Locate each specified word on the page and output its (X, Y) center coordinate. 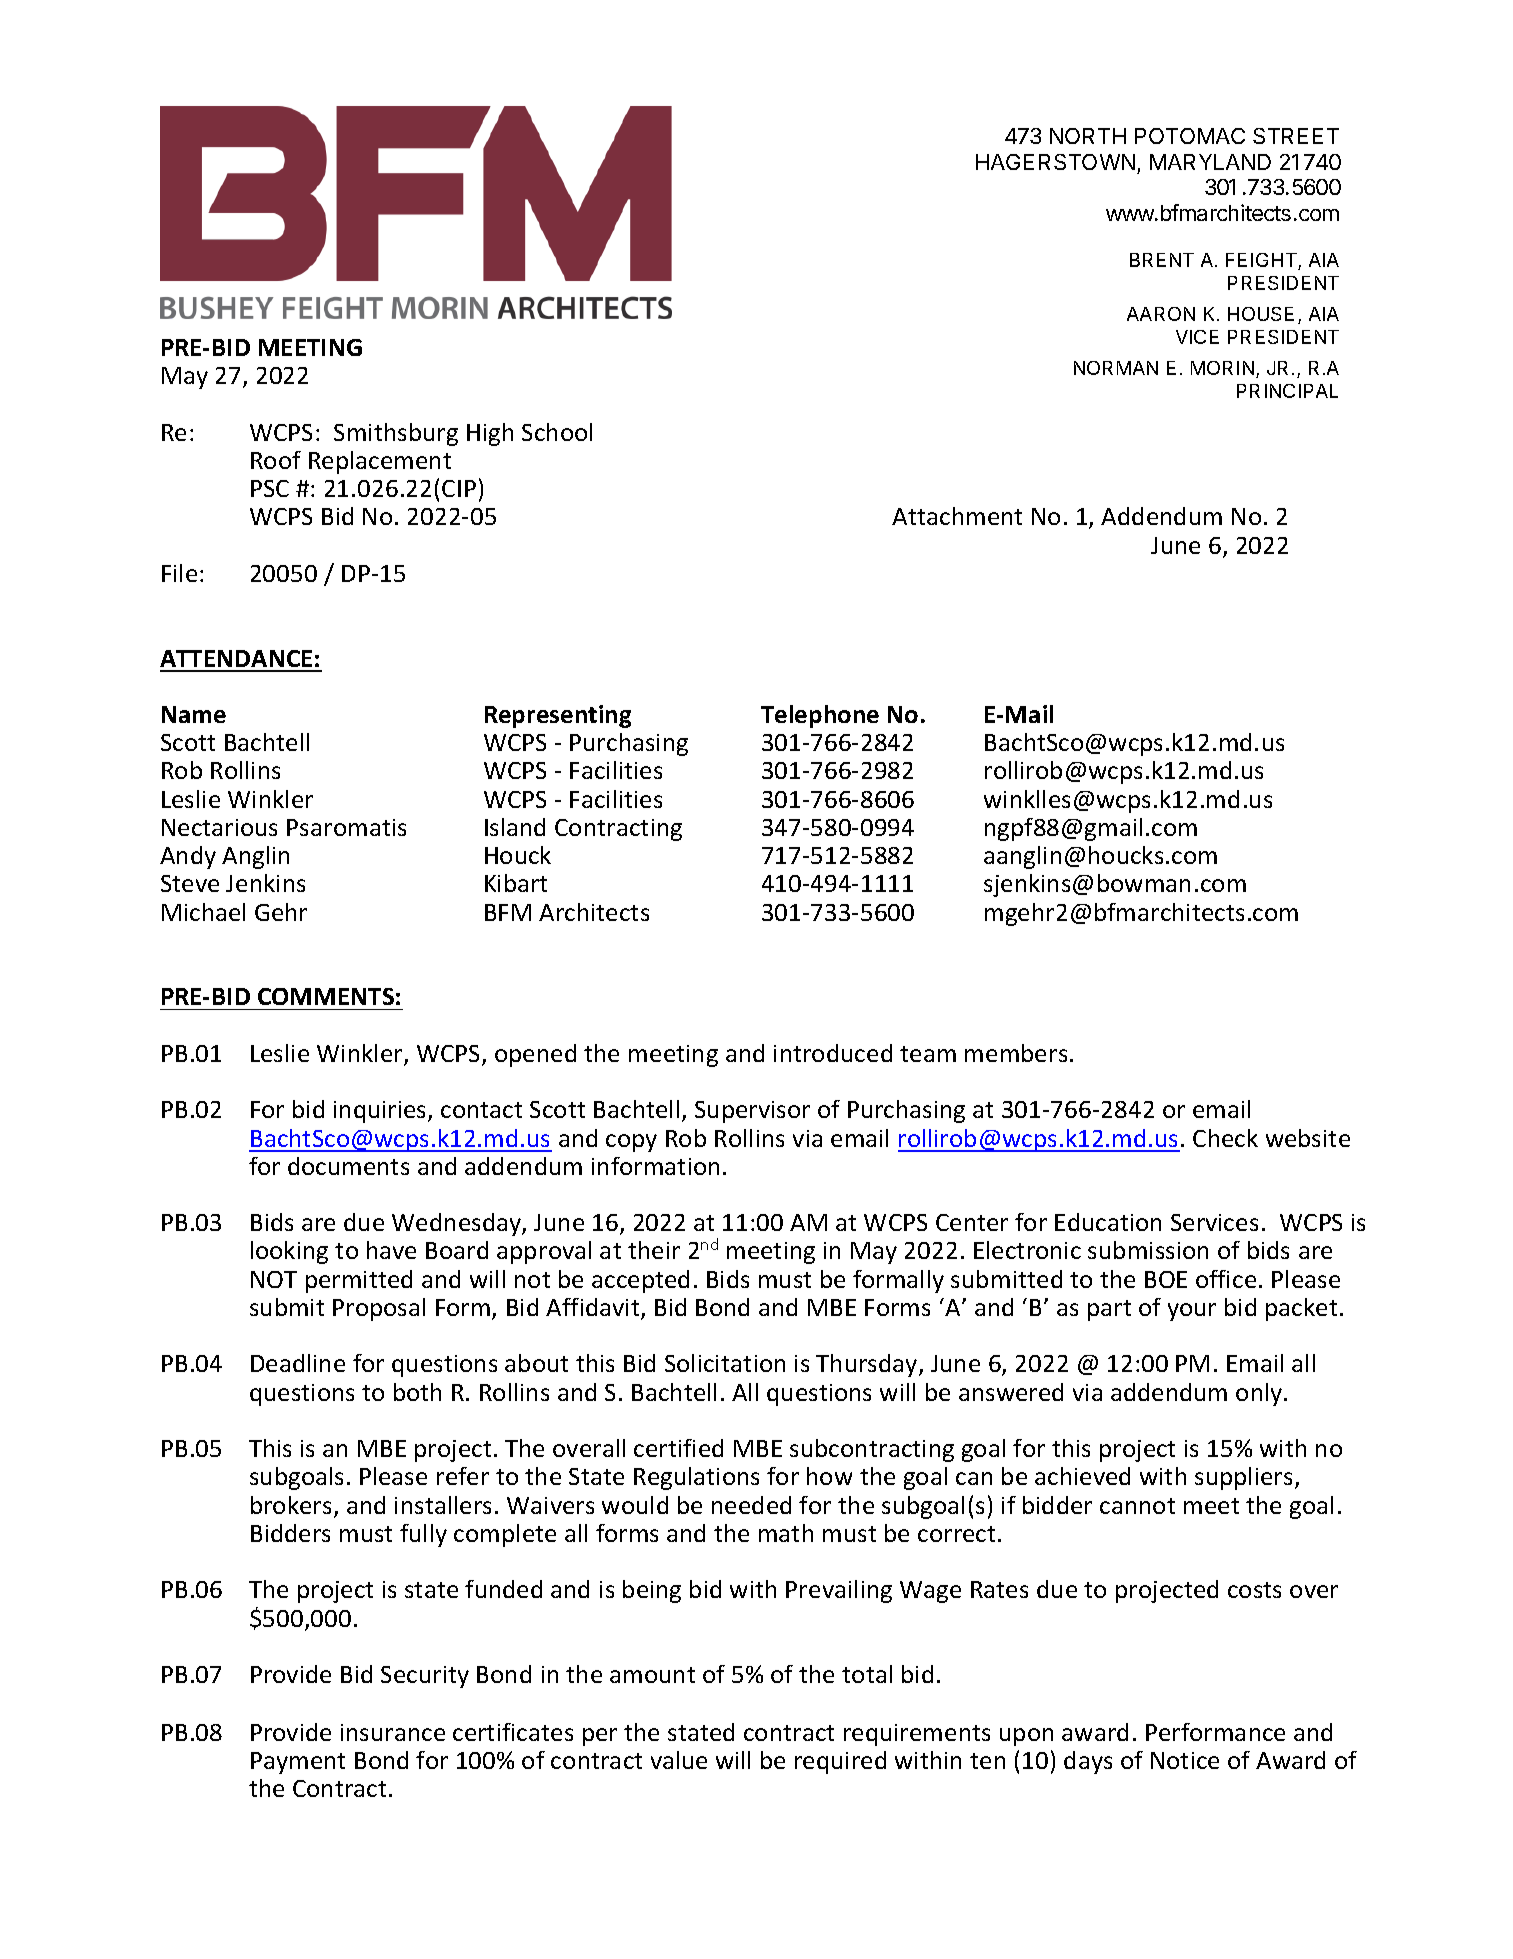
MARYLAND (1210, 162)
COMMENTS (326, 996)
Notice (1185, 1760)
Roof (276, 460)
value (679, 1760)
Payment (298, 1763)
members (1016, 1053)
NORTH (1088, 136)
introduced (833, 1053)
